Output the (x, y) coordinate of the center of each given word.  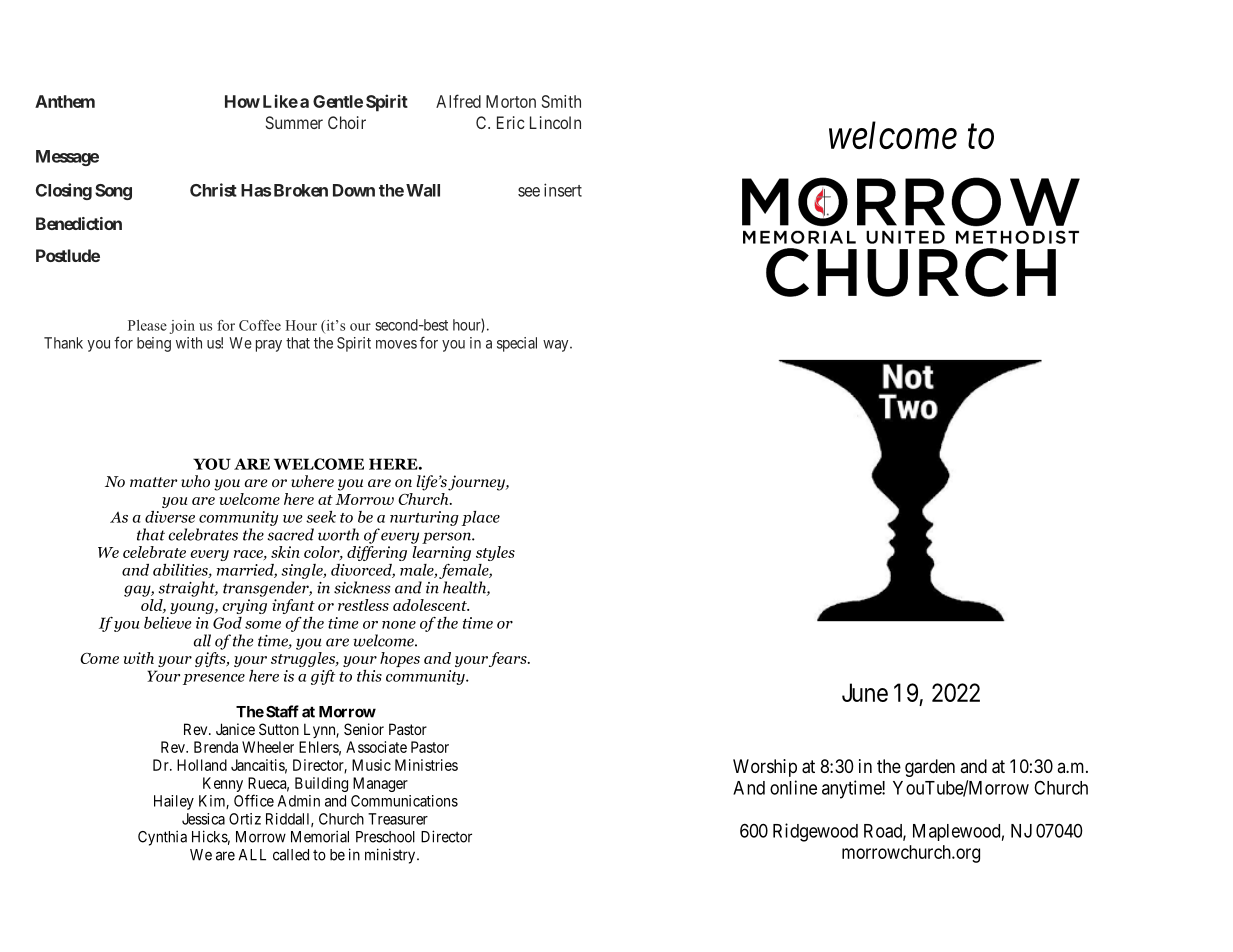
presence (214, 679)
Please (147, 325)
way (557, 346)
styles (495, 553)
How (242, 101)
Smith (561, 101)
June (865, 692)
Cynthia (162, 838)
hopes (400, 659)
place (481, 518)
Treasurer (398, 819)
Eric (510, 122)
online (793, 787)
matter (153, 482)
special (517, 344)
